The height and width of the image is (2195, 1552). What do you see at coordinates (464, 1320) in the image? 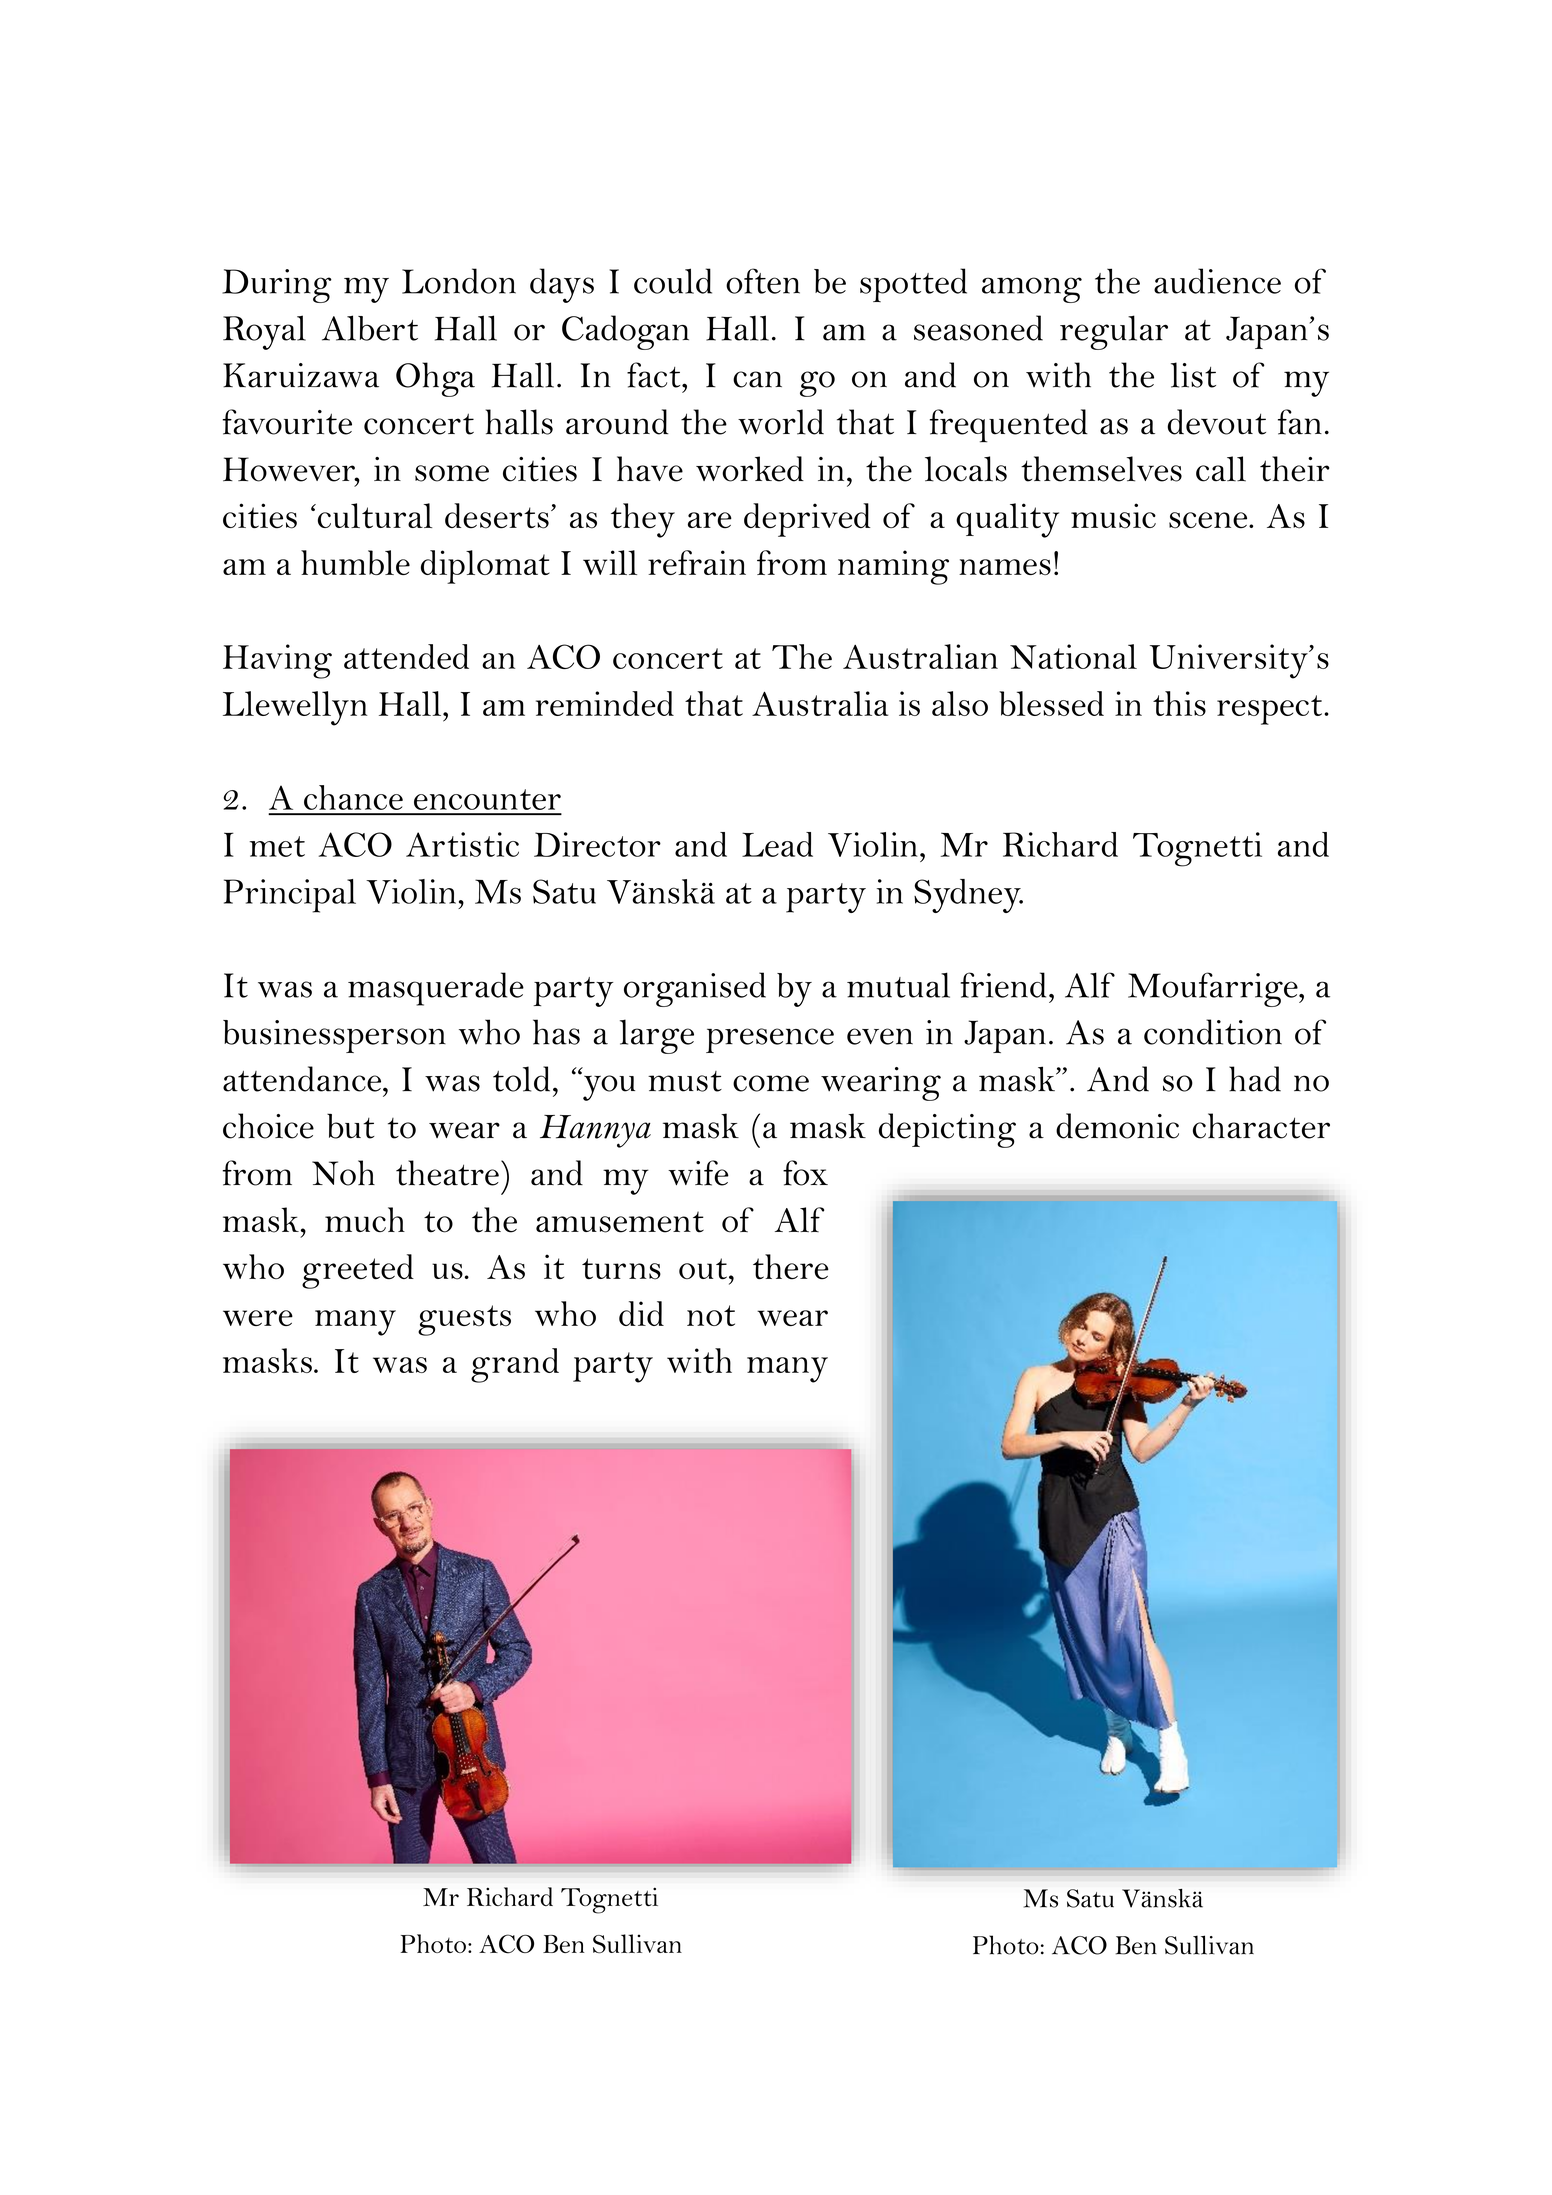
I see `guests` at bounding box center [464, 1320].
